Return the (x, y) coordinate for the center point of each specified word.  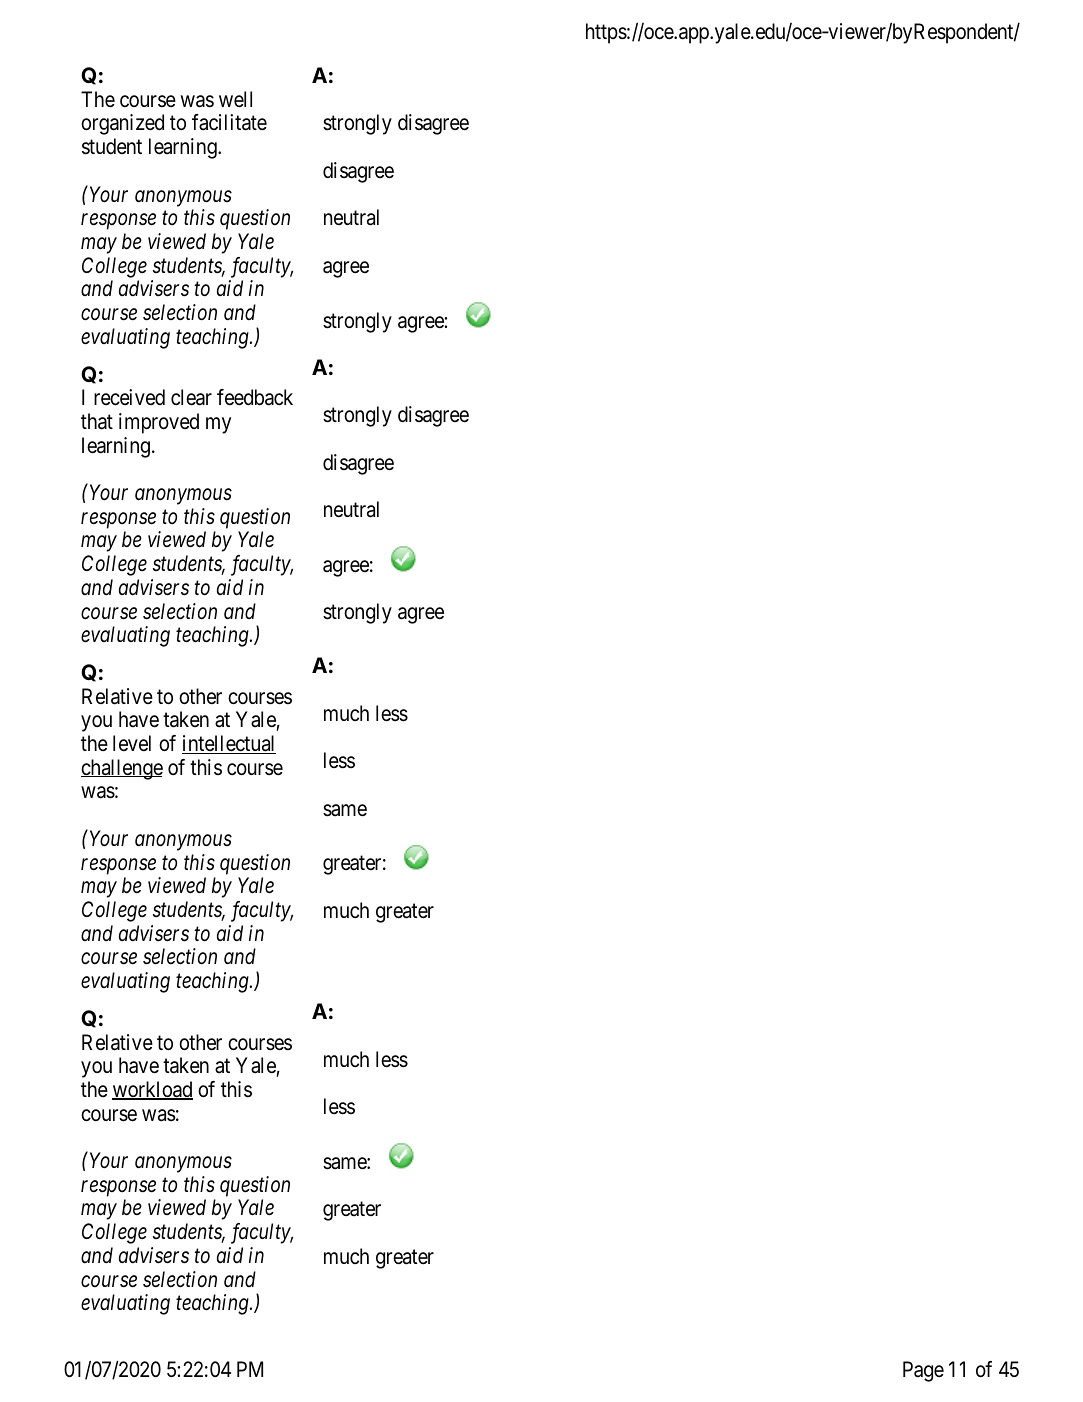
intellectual (229, 744)
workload (152, 1090)
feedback (255, 397)
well (235, 99)
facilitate (229, 122)
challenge (122, 769)
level (132, 743)
